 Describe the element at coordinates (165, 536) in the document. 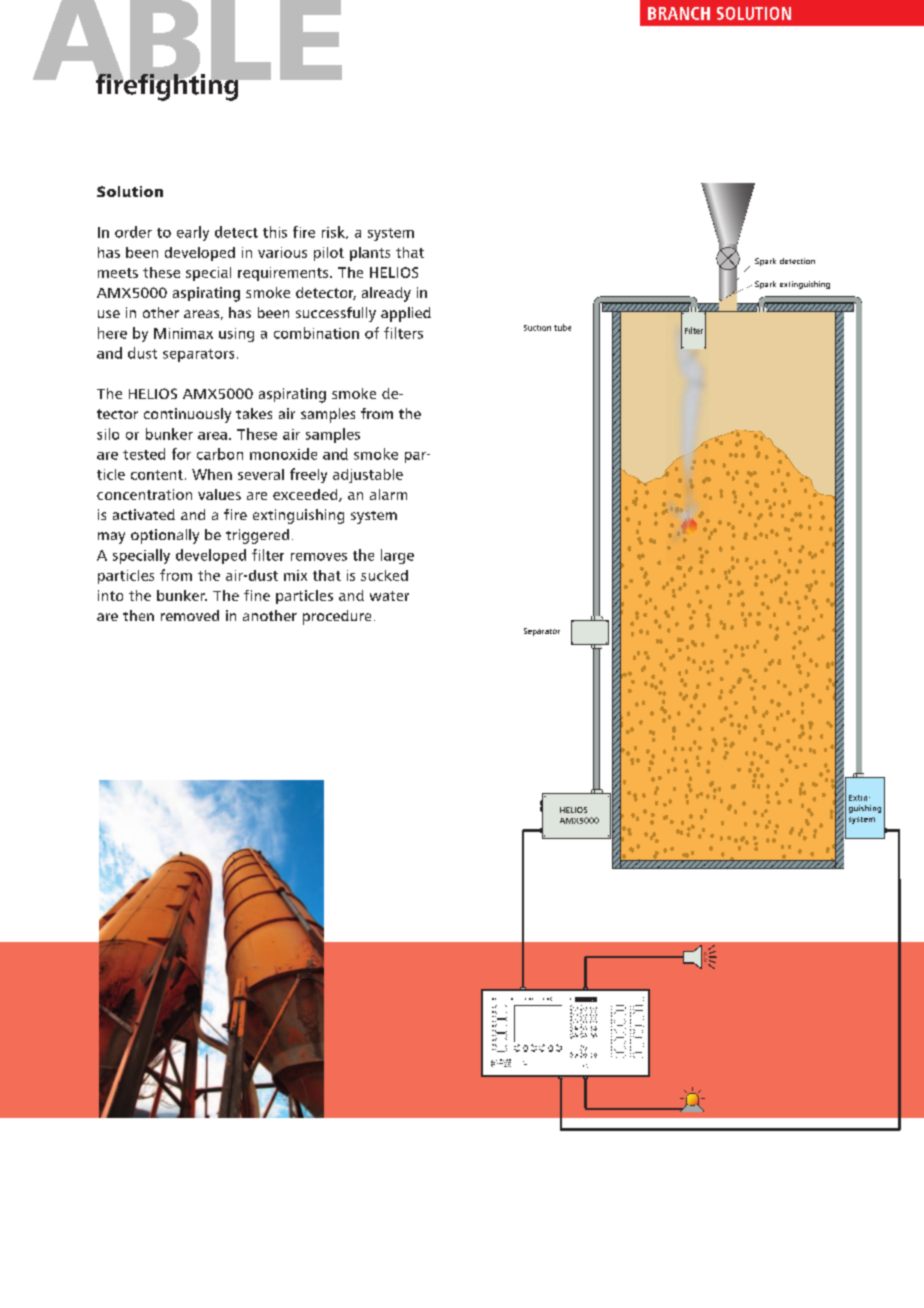

I see `optionally` at that location.
